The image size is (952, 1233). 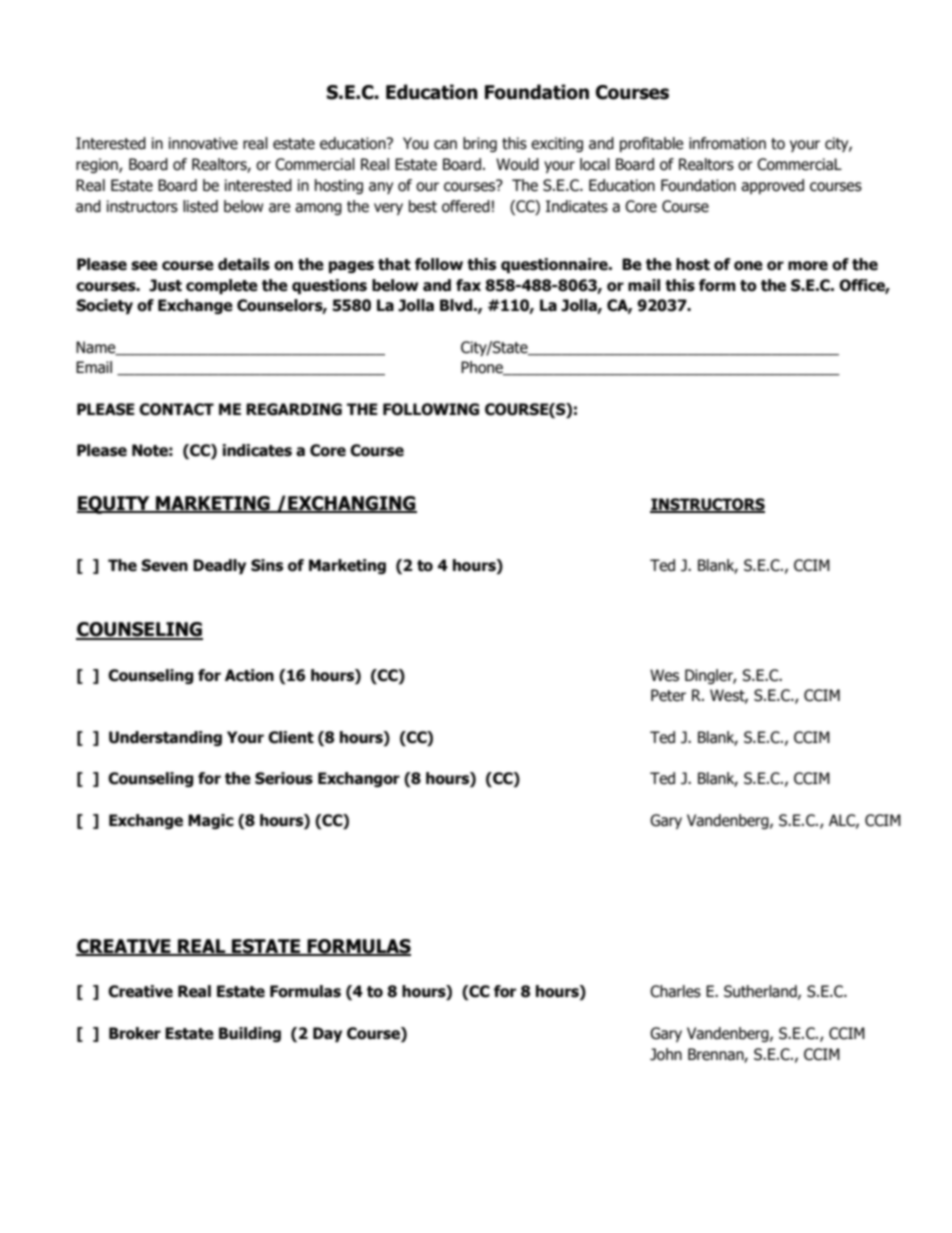 What do you see at coordinates (164, 565) in the page?
I see `Seven` at bounding box center [164, 565].
